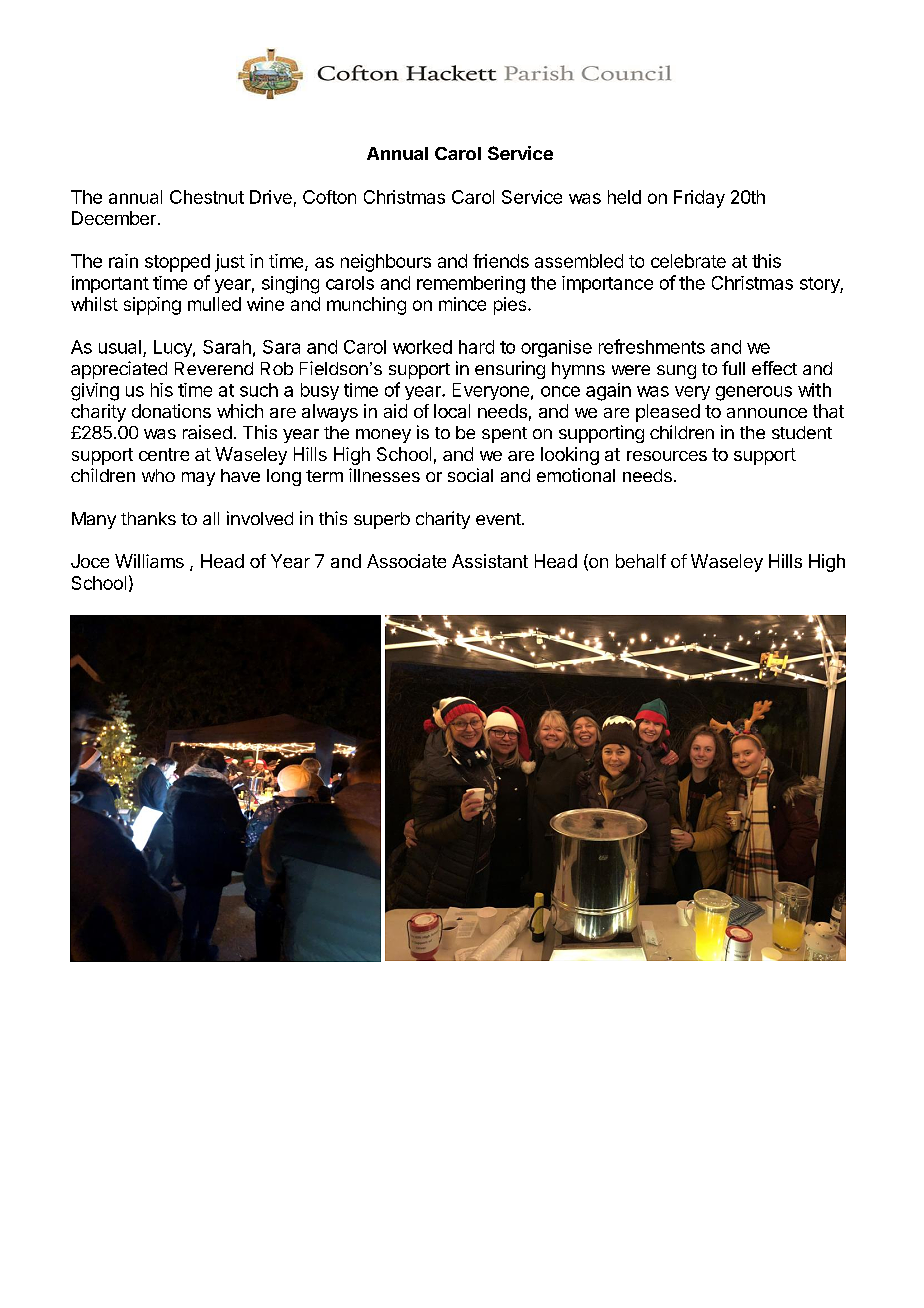 The image size is (924, 1308). Describe the element at coordinates (198, 479) in the image. I see `may` at that location.
